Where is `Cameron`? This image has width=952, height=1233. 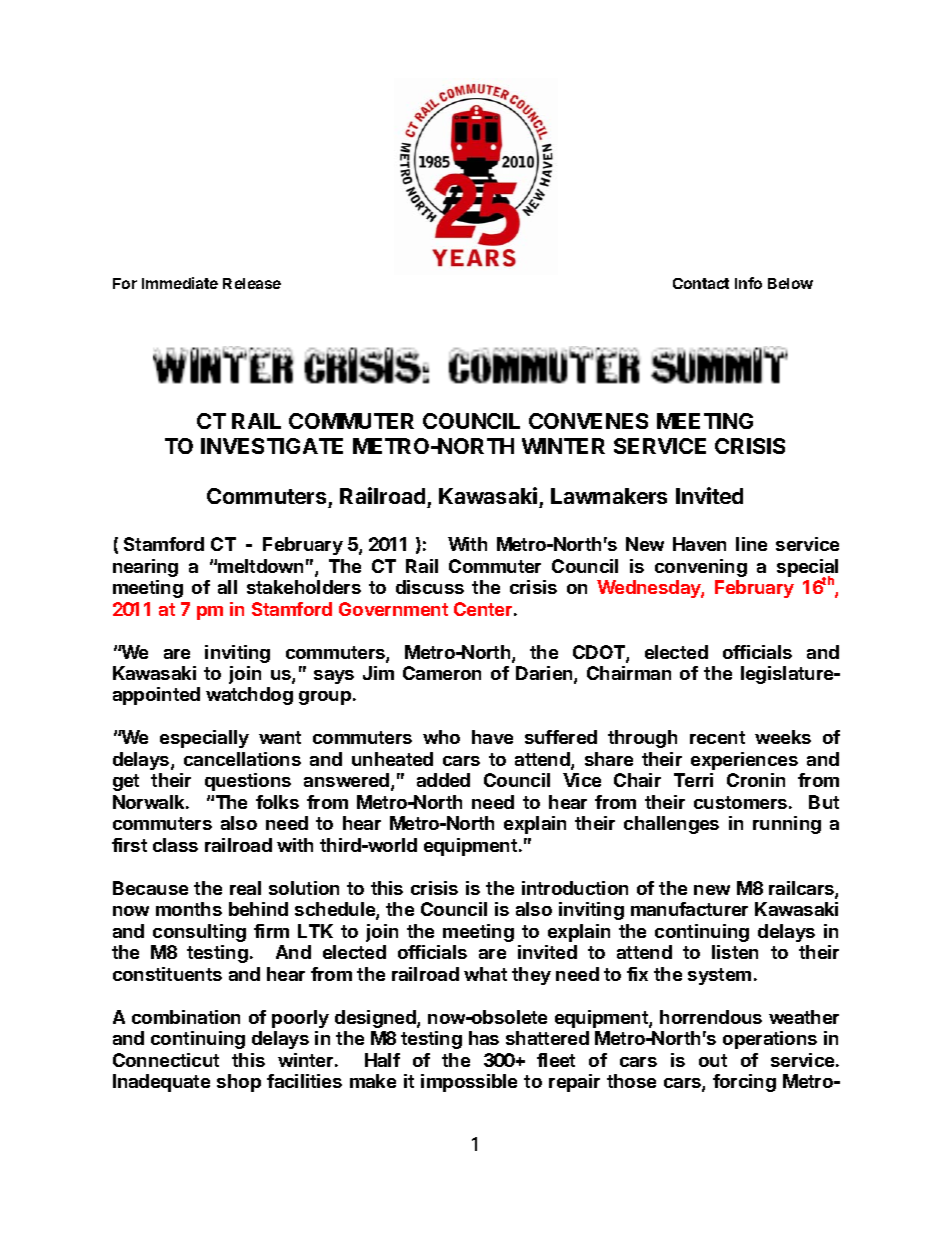
Cameron is located at coordinates (442, 673).
